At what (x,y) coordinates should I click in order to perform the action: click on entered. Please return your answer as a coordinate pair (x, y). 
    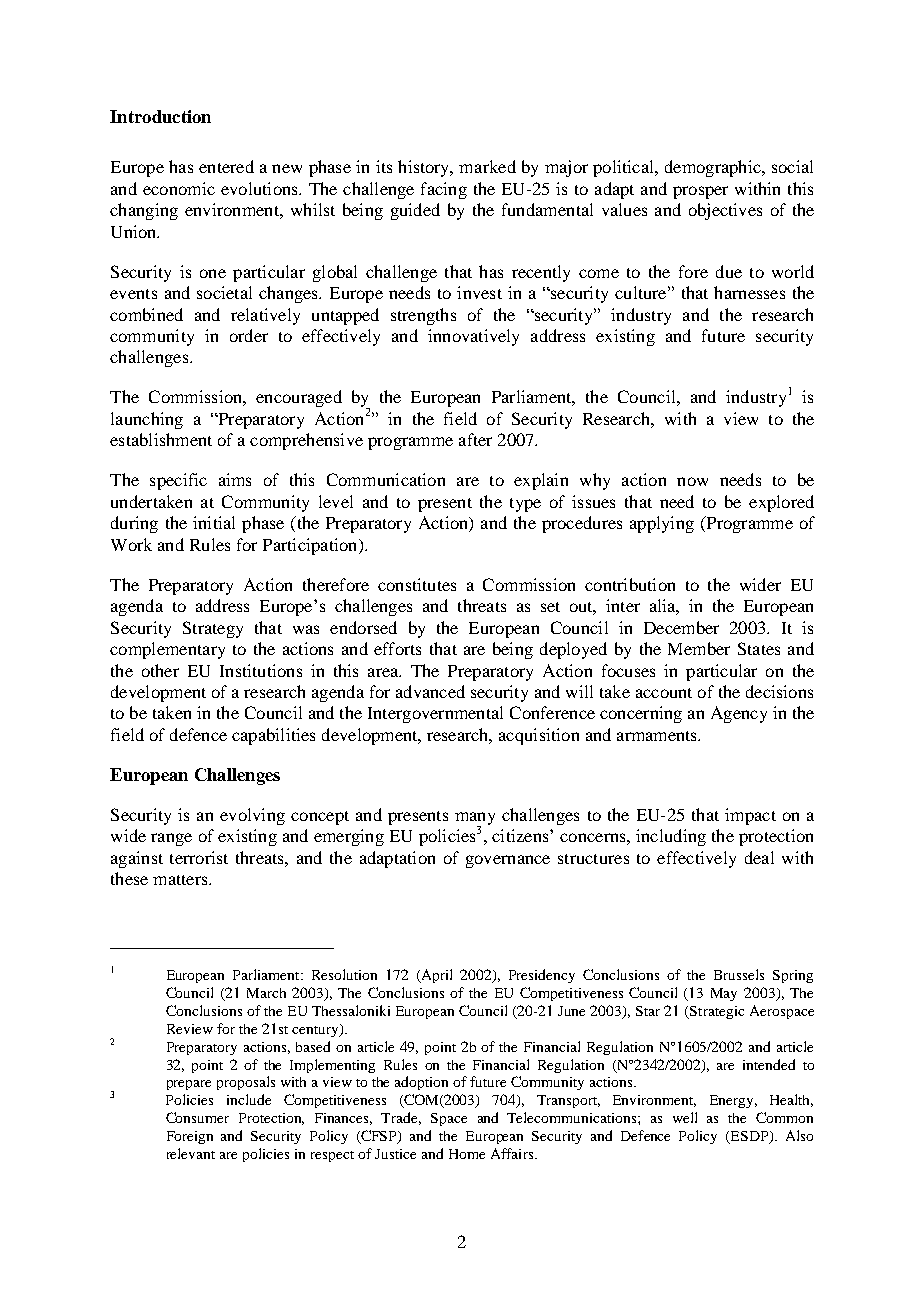
    Looking at the image, I should click on (226, 166).
